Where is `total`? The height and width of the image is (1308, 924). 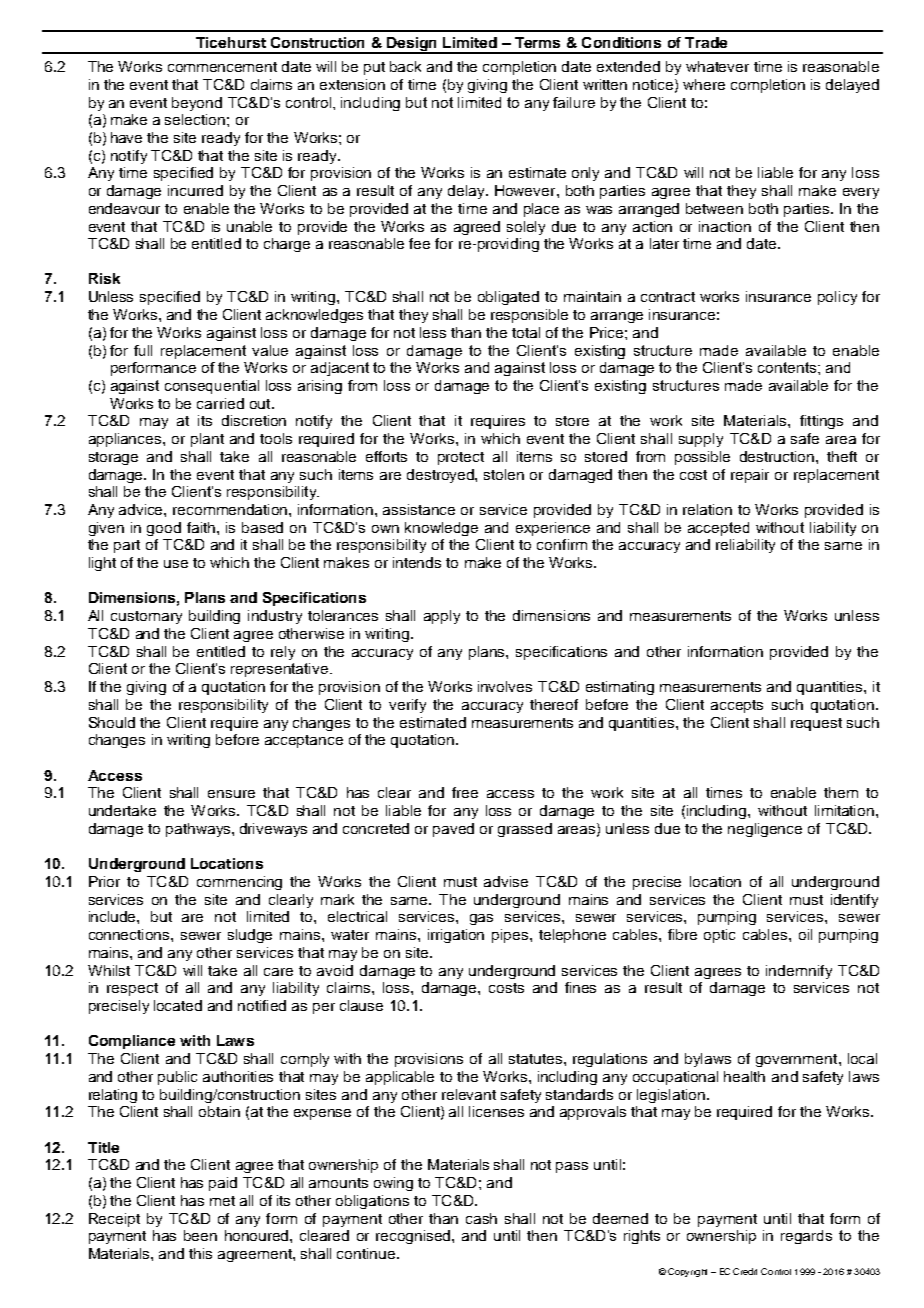
total is located at coordinates (526, 332).
